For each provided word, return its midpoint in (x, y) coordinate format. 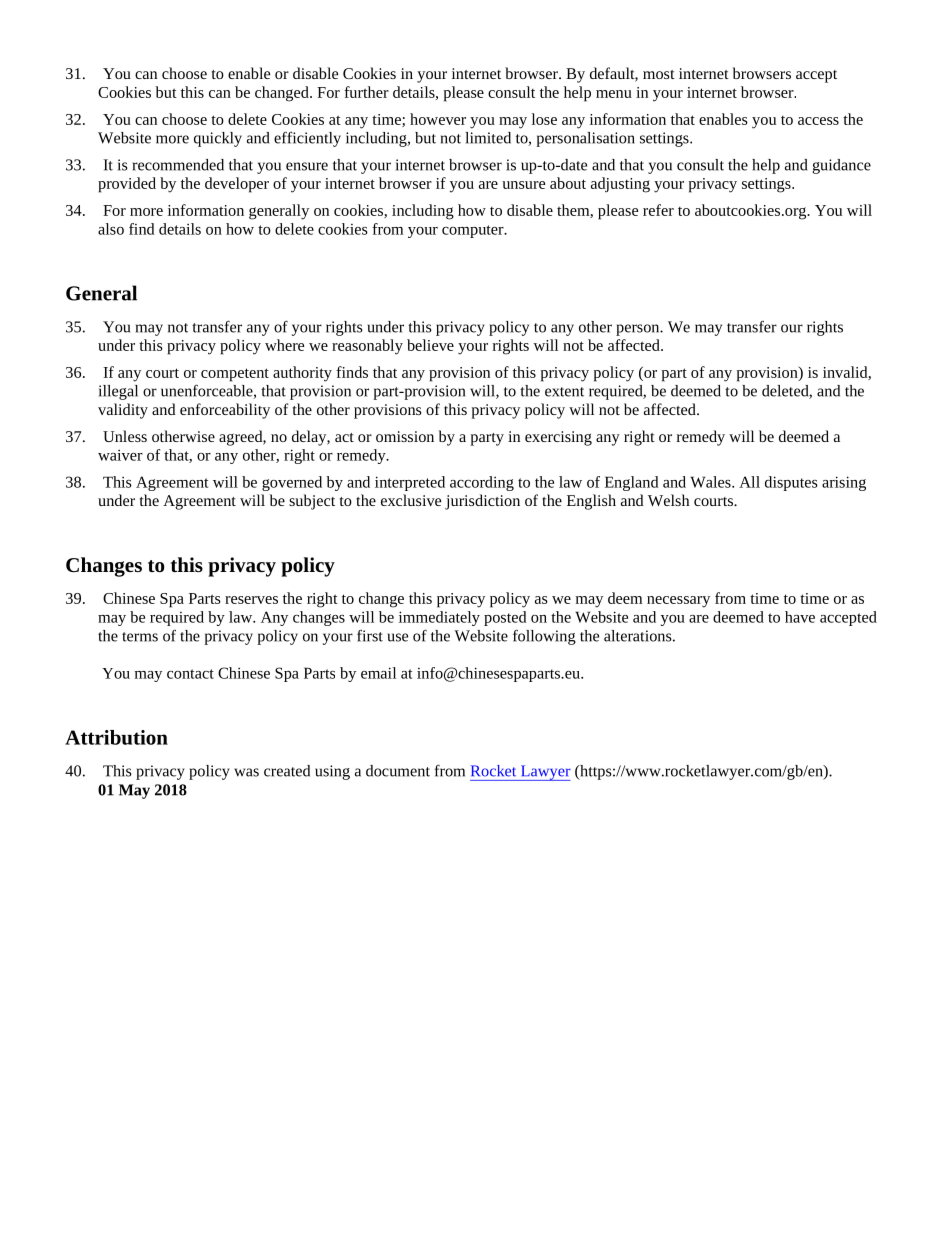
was (246, 772)
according (482, 483)
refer (658, 210)
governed (292, 483)
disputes (791, 483)
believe (430, 345)
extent (564, 392)
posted (505, 618)
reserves (251, 600)
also (111, 229)
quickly (218, 139)
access (818, 121)
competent (235, 375)
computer (474, 231)
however (438, 119)
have (800, 617)
